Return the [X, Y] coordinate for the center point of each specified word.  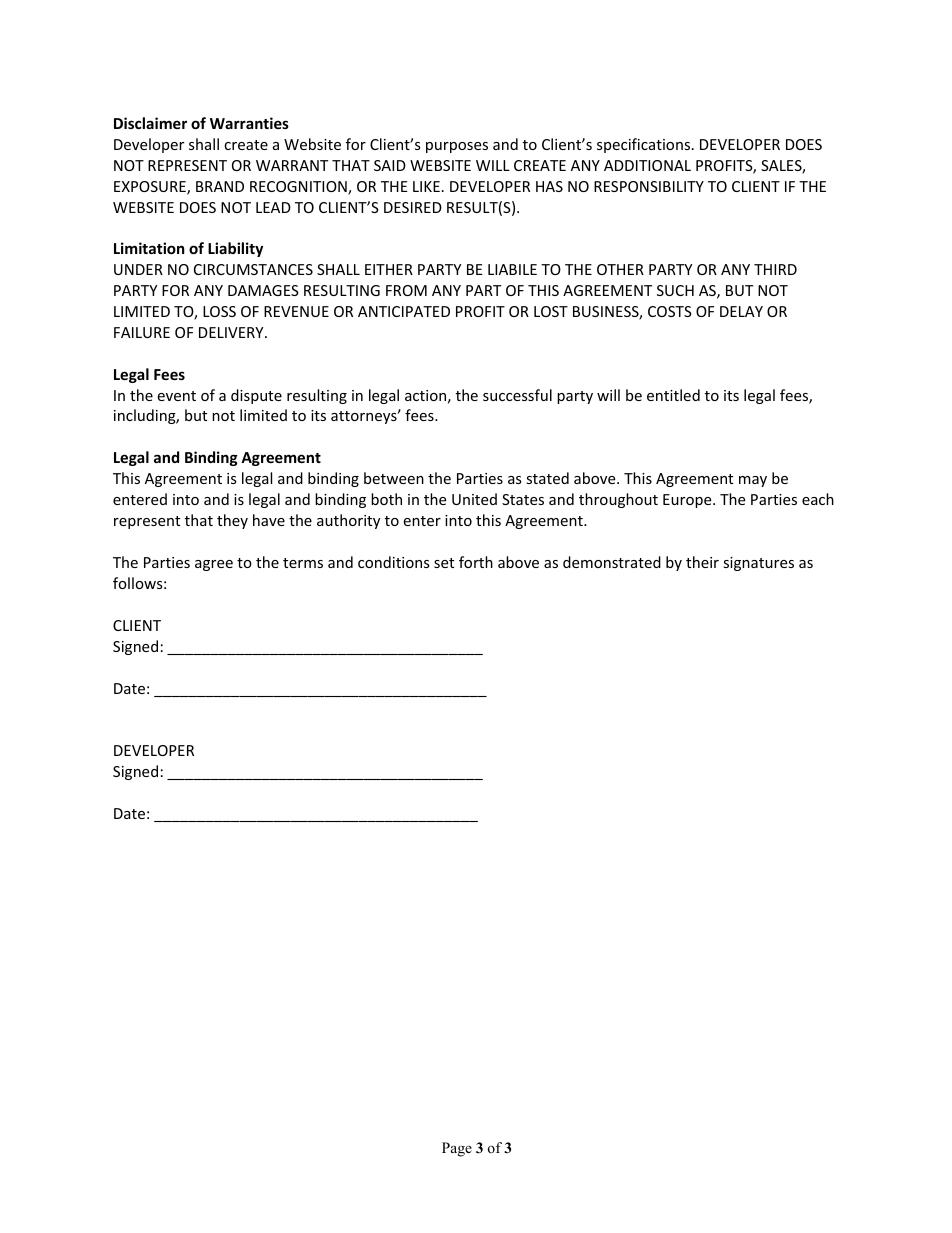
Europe [688, 501]
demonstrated [612, 562]
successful [517, 395]
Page [457, 1149]
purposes [457, 147]
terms [303, 563]
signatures [758, 564]
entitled [673, 395]
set [444, 563]
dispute [256, 396]
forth [476, 562]
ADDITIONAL [647, 165]
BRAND [220, 186]
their [702, 562]
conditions [394, 562]
